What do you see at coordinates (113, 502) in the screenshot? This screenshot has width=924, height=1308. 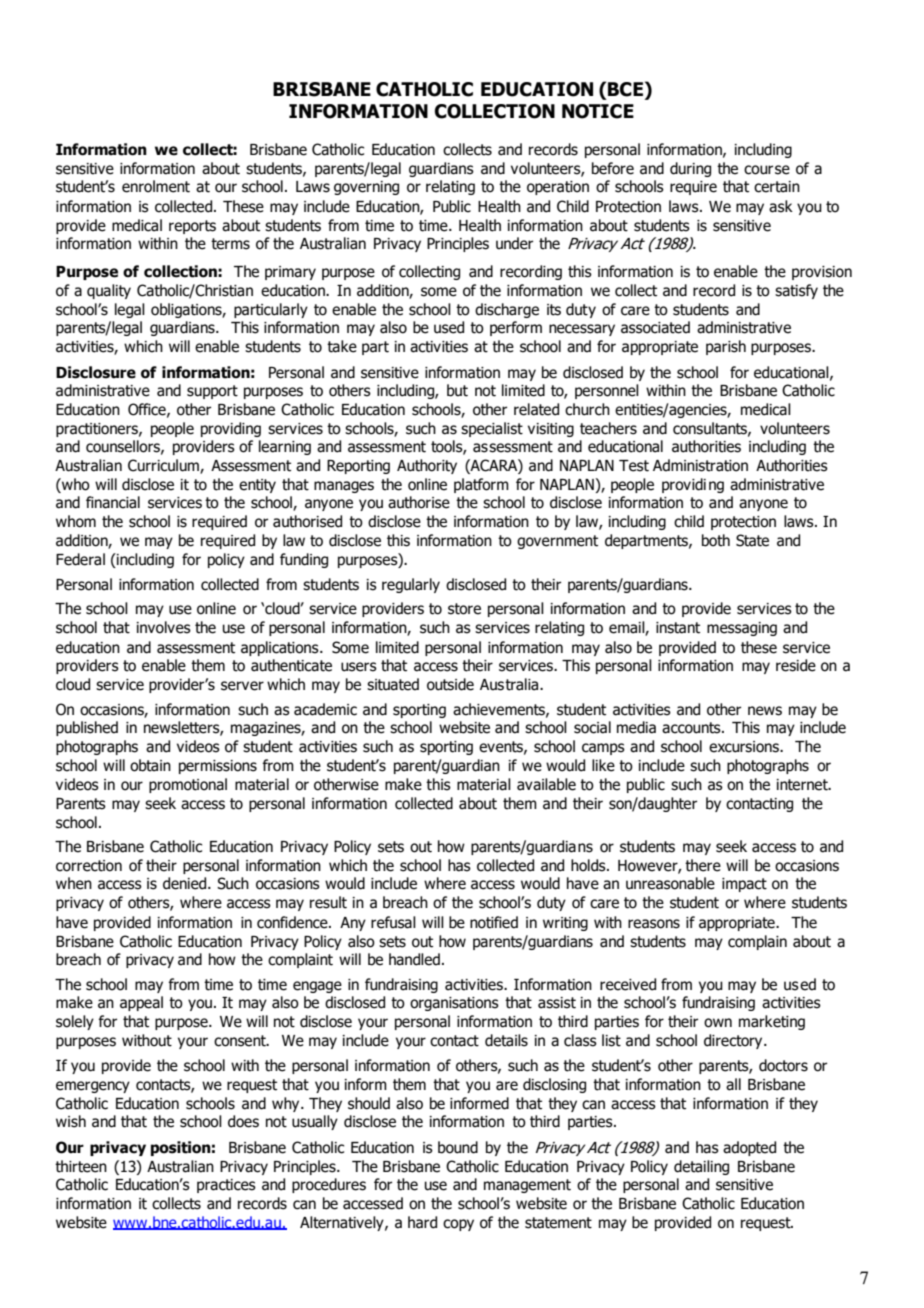 I see `financial` at bounding box center [113, 502].
